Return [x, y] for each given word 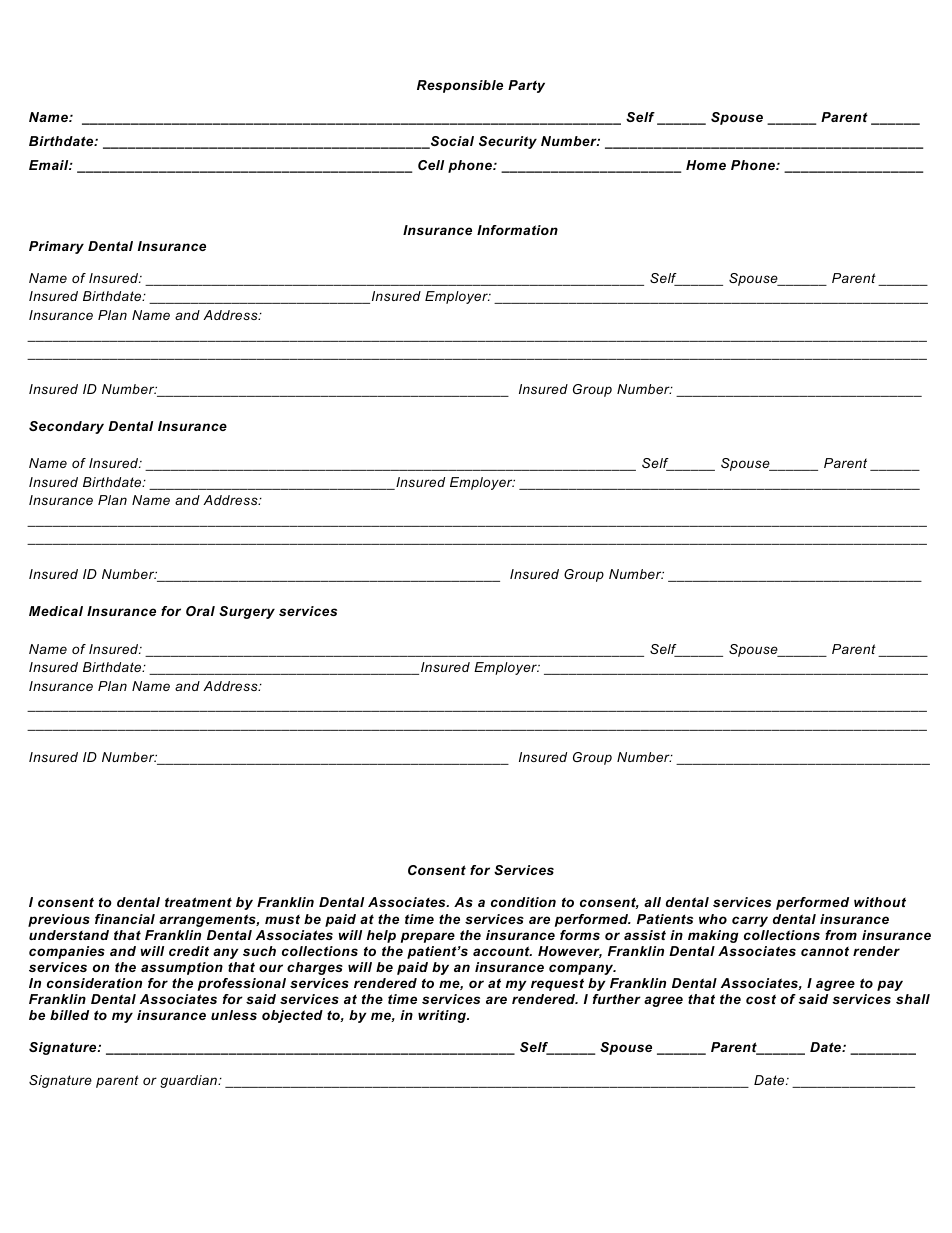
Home [706, 165]
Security [508, 142]
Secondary [66, 427]
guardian [189, 1081]
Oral [200, 611]
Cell [431, 165]
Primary [56, 247]
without [880, 902]
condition [523, 902]
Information [517, 230]
